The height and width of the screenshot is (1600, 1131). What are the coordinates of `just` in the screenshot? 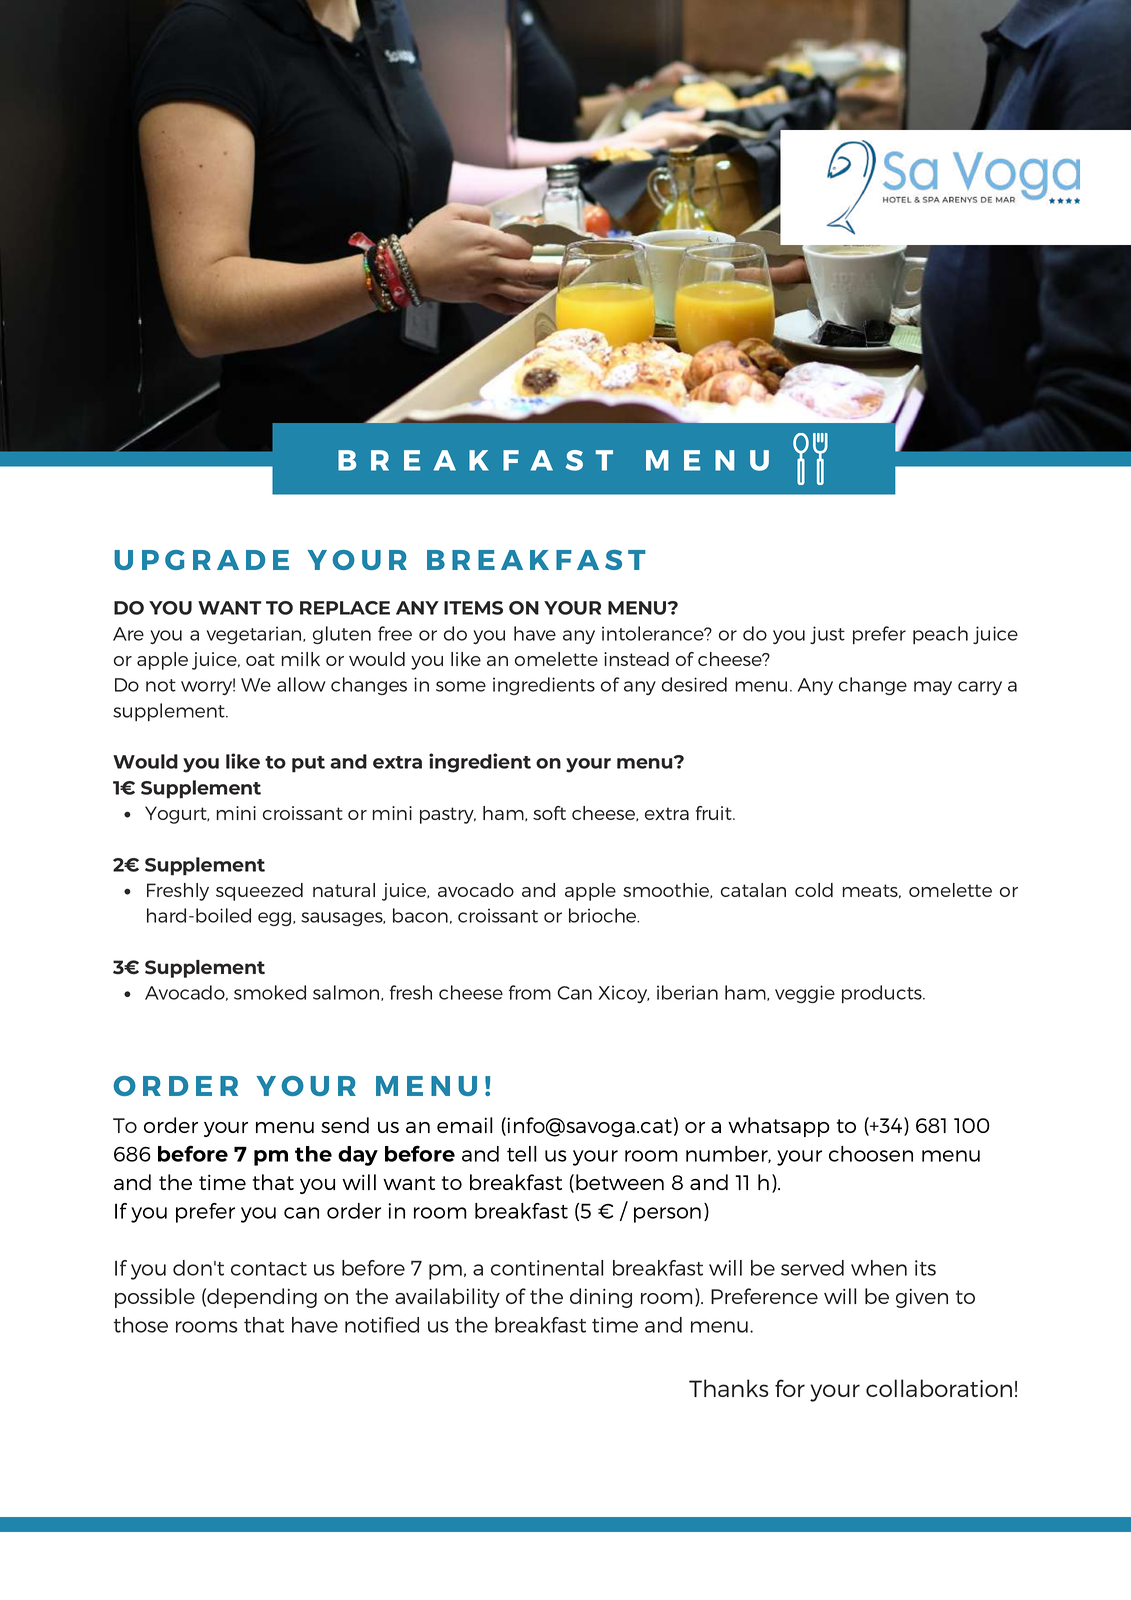 It's located at (827, 635).
